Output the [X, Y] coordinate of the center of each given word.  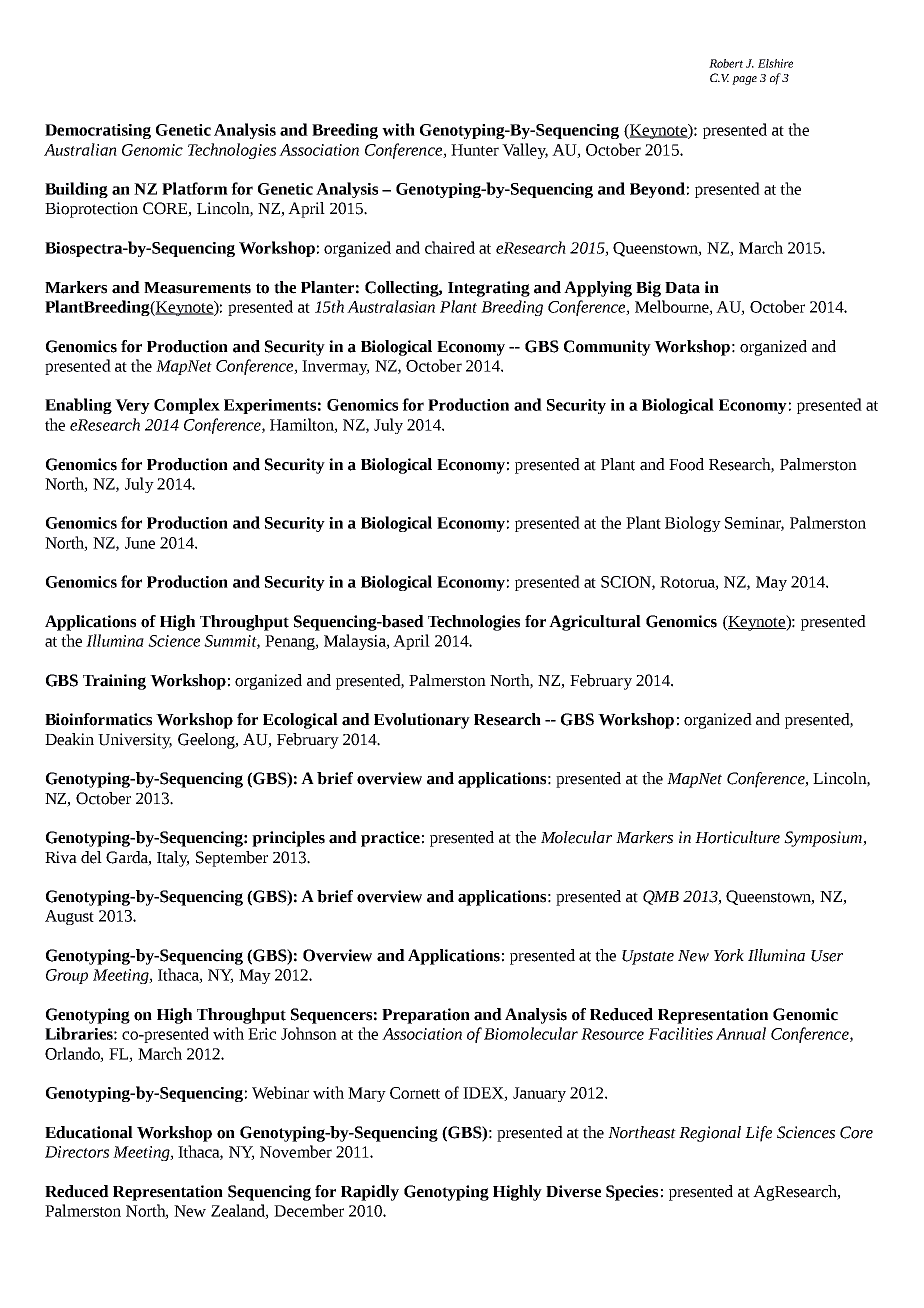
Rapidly [370, 1193]
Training [114, 682]
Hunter [475, 150]
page [744, 80]
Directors [77, 1152]
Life [758, 1134]
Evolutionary [422, 721]
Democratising [98, 131]
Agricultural [595, 623]
